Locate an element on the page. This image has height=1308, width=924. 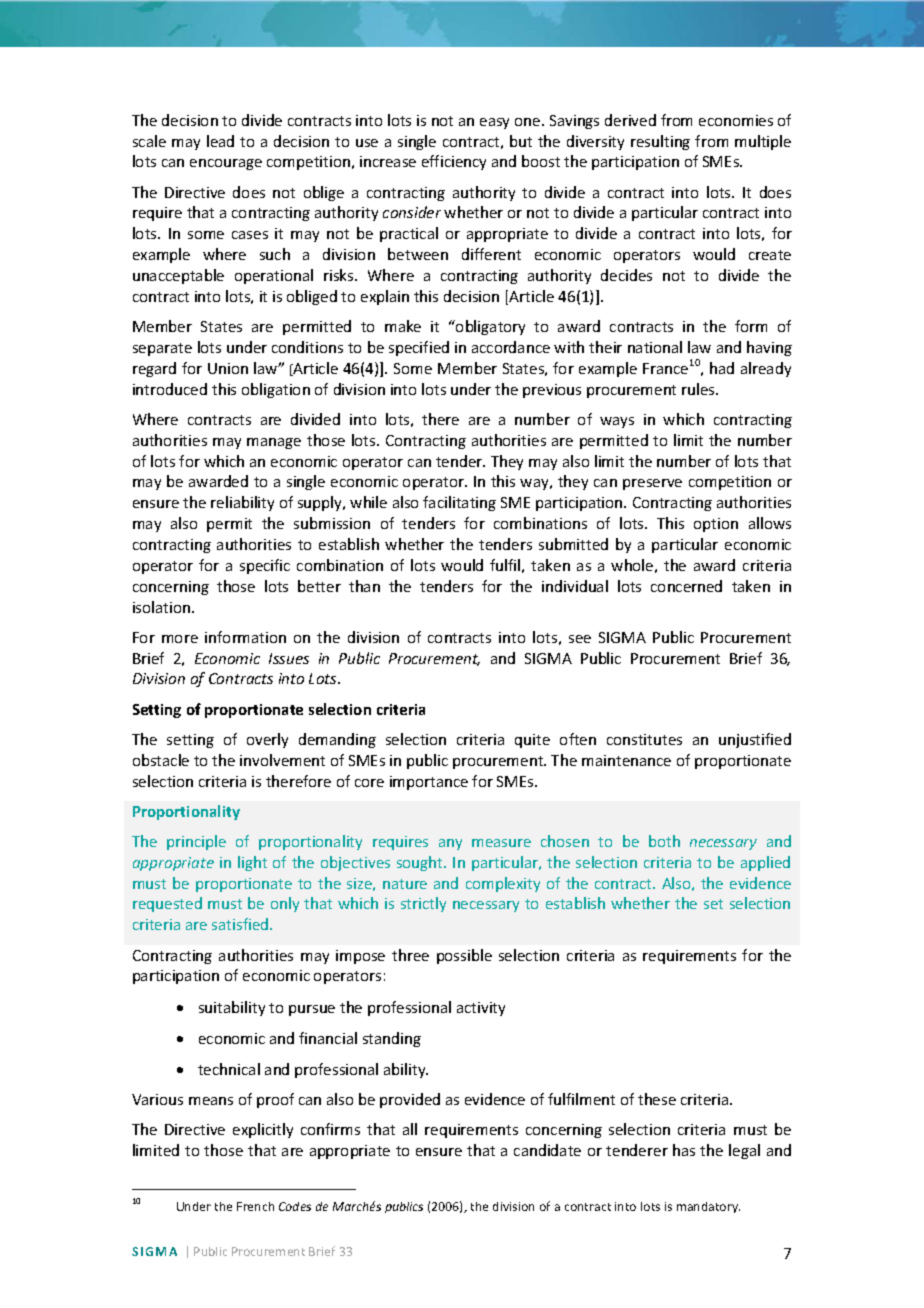
encourage is located at coordinates (226, 164).
